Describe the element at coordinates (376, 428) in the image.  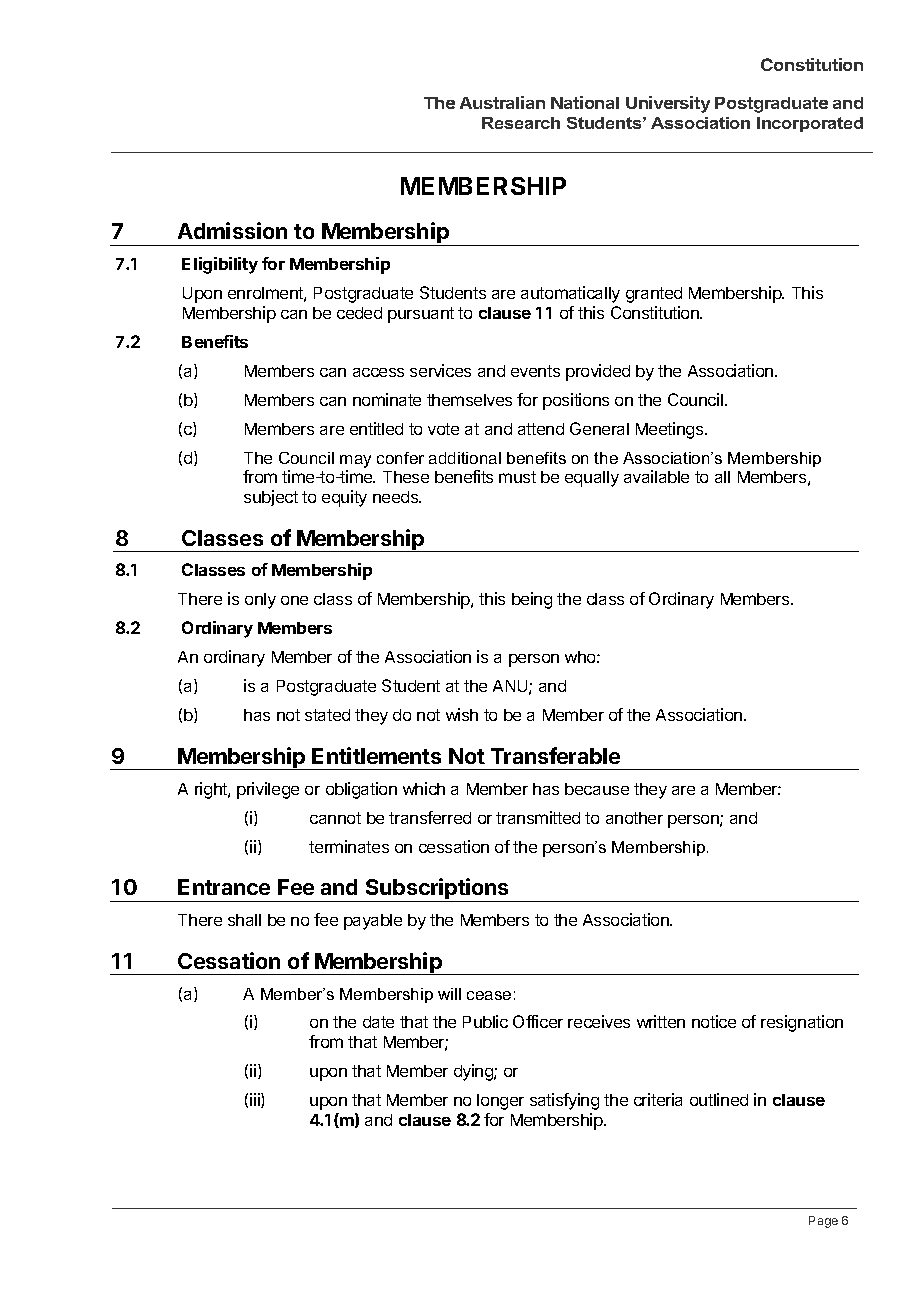
I see `entitled` at that location.
